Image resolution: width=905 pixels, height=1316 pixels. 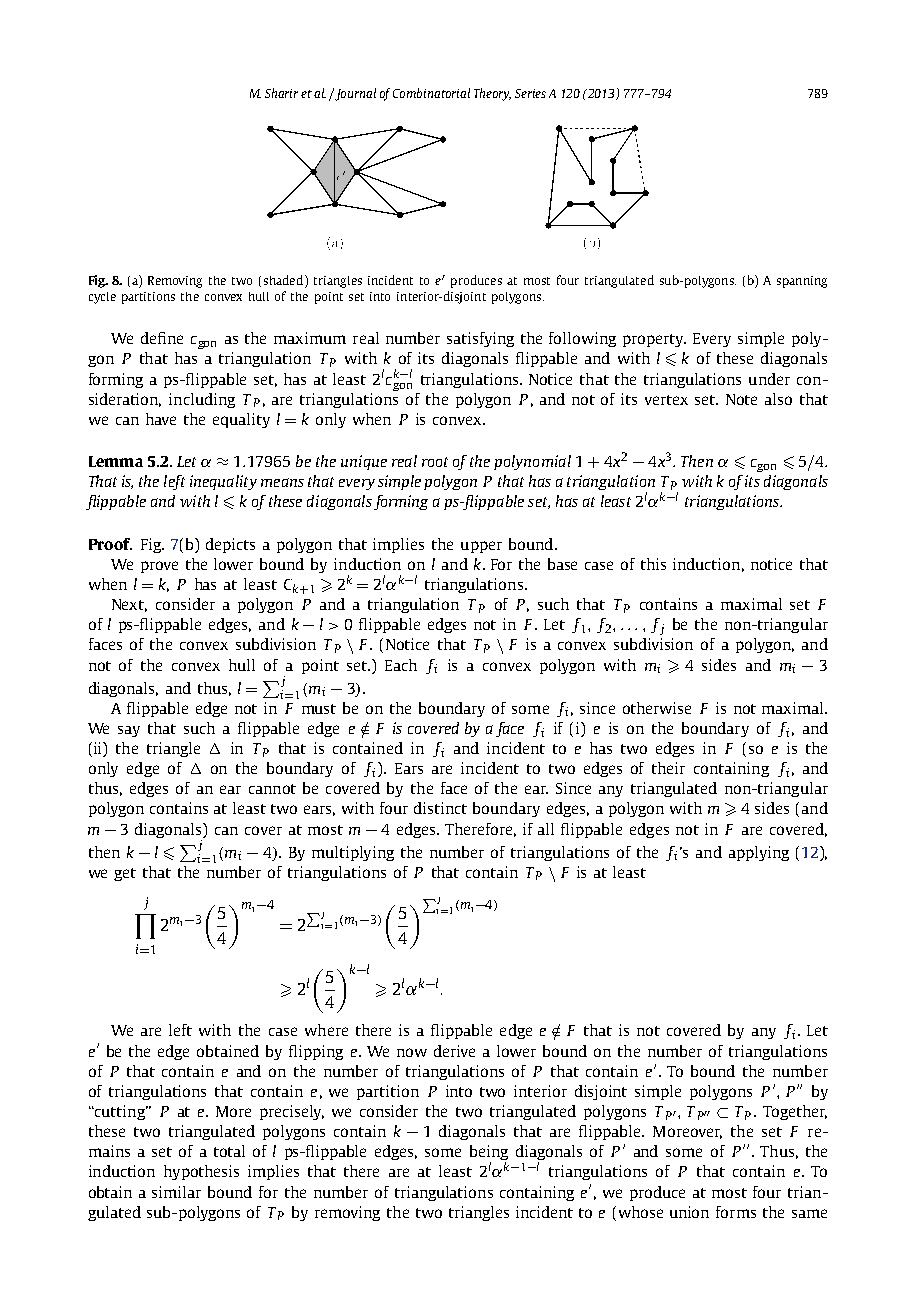 What do you see at coordinates (353, 853) in the page?
I see `multiplying` at bounding box center [353, 853].
